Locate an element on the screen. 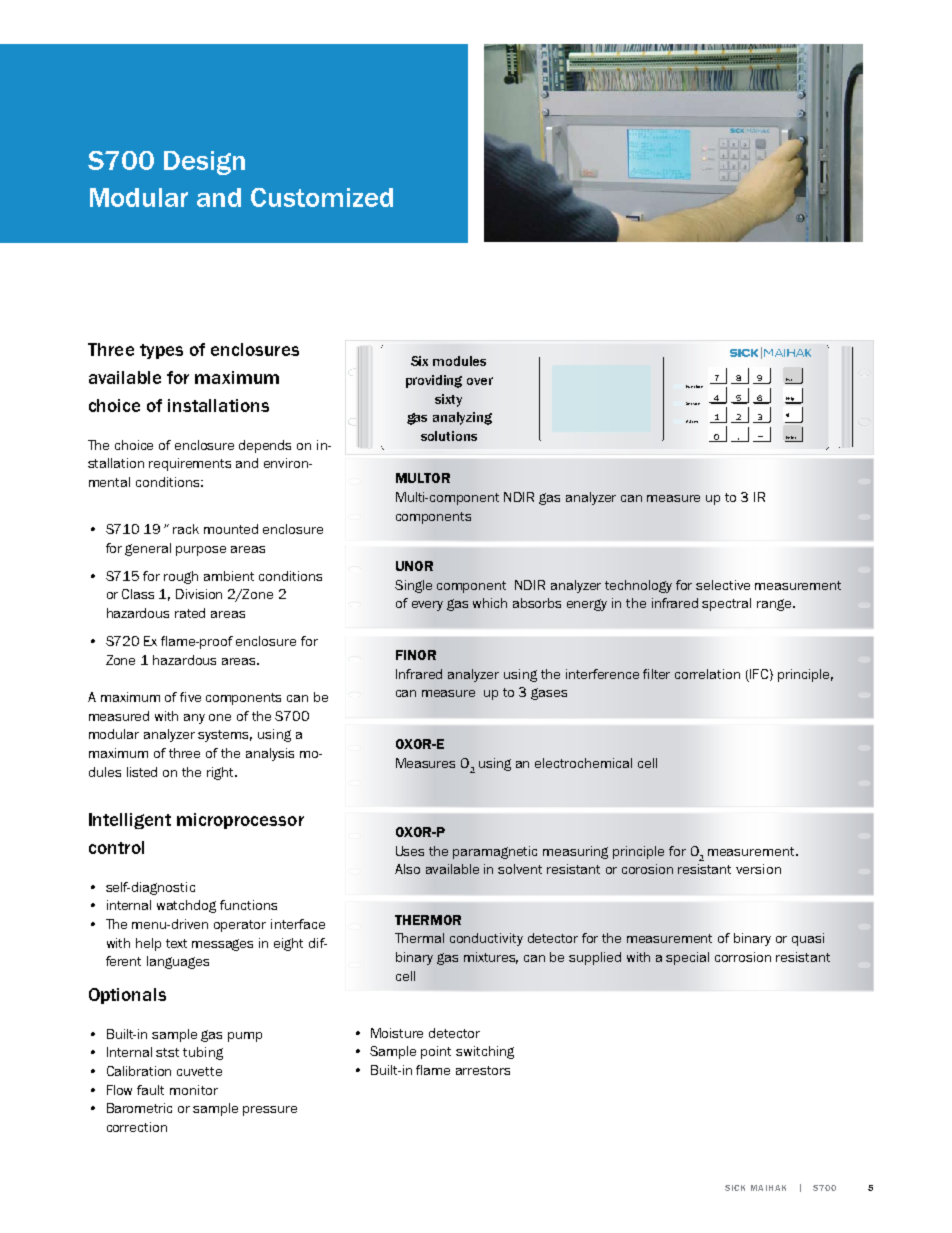 This screenshot has width=952, height=1233. Esc is located at coordinates (789, 379).
